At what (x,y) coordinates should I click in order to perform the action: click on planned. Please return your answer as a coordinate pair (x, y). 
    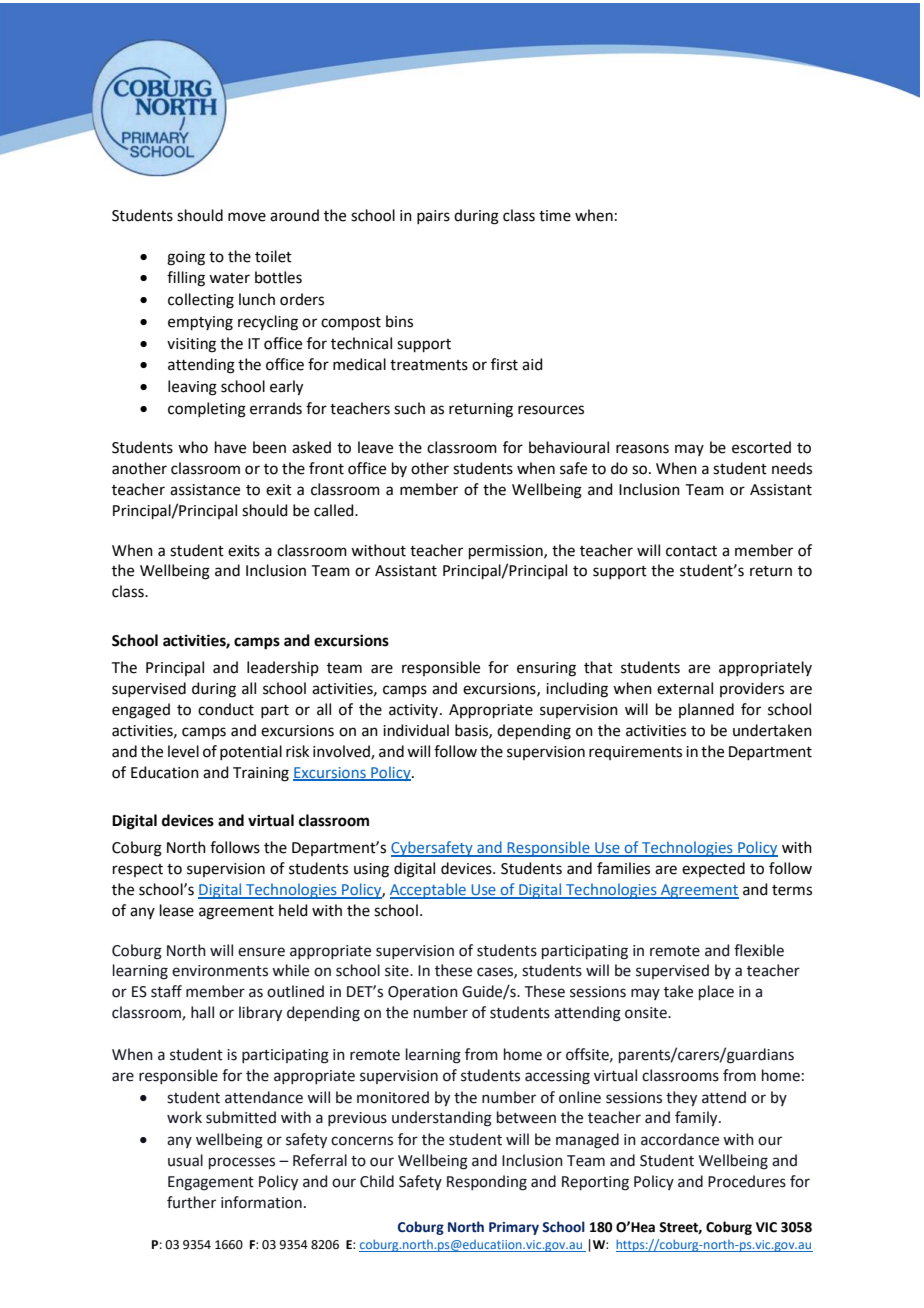
    Looking at the image, I should click on (706, 710).
